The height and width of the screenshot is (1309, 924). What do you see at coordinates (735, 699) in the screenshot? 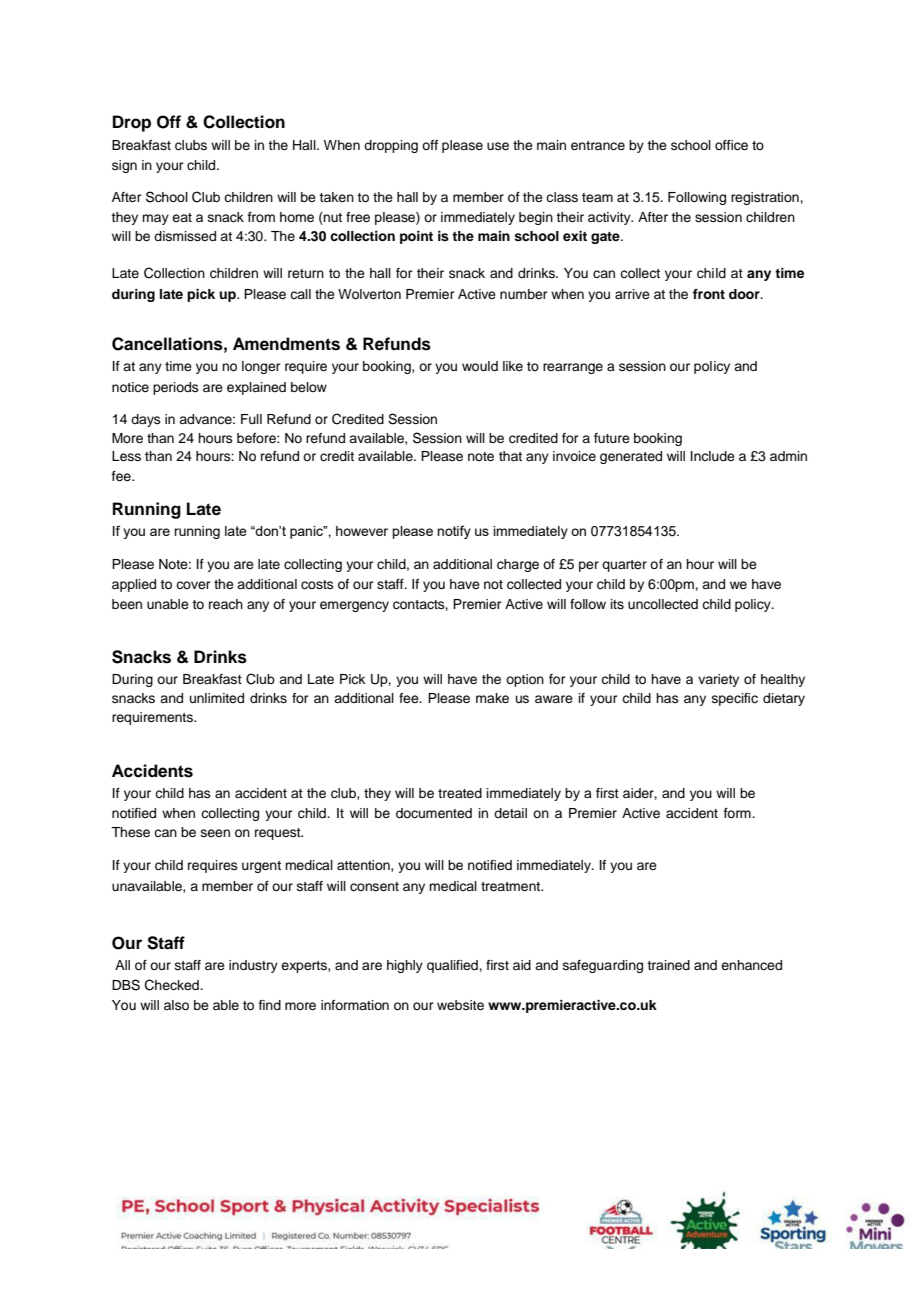
I see `specific` at bounding box center [735, 699].
